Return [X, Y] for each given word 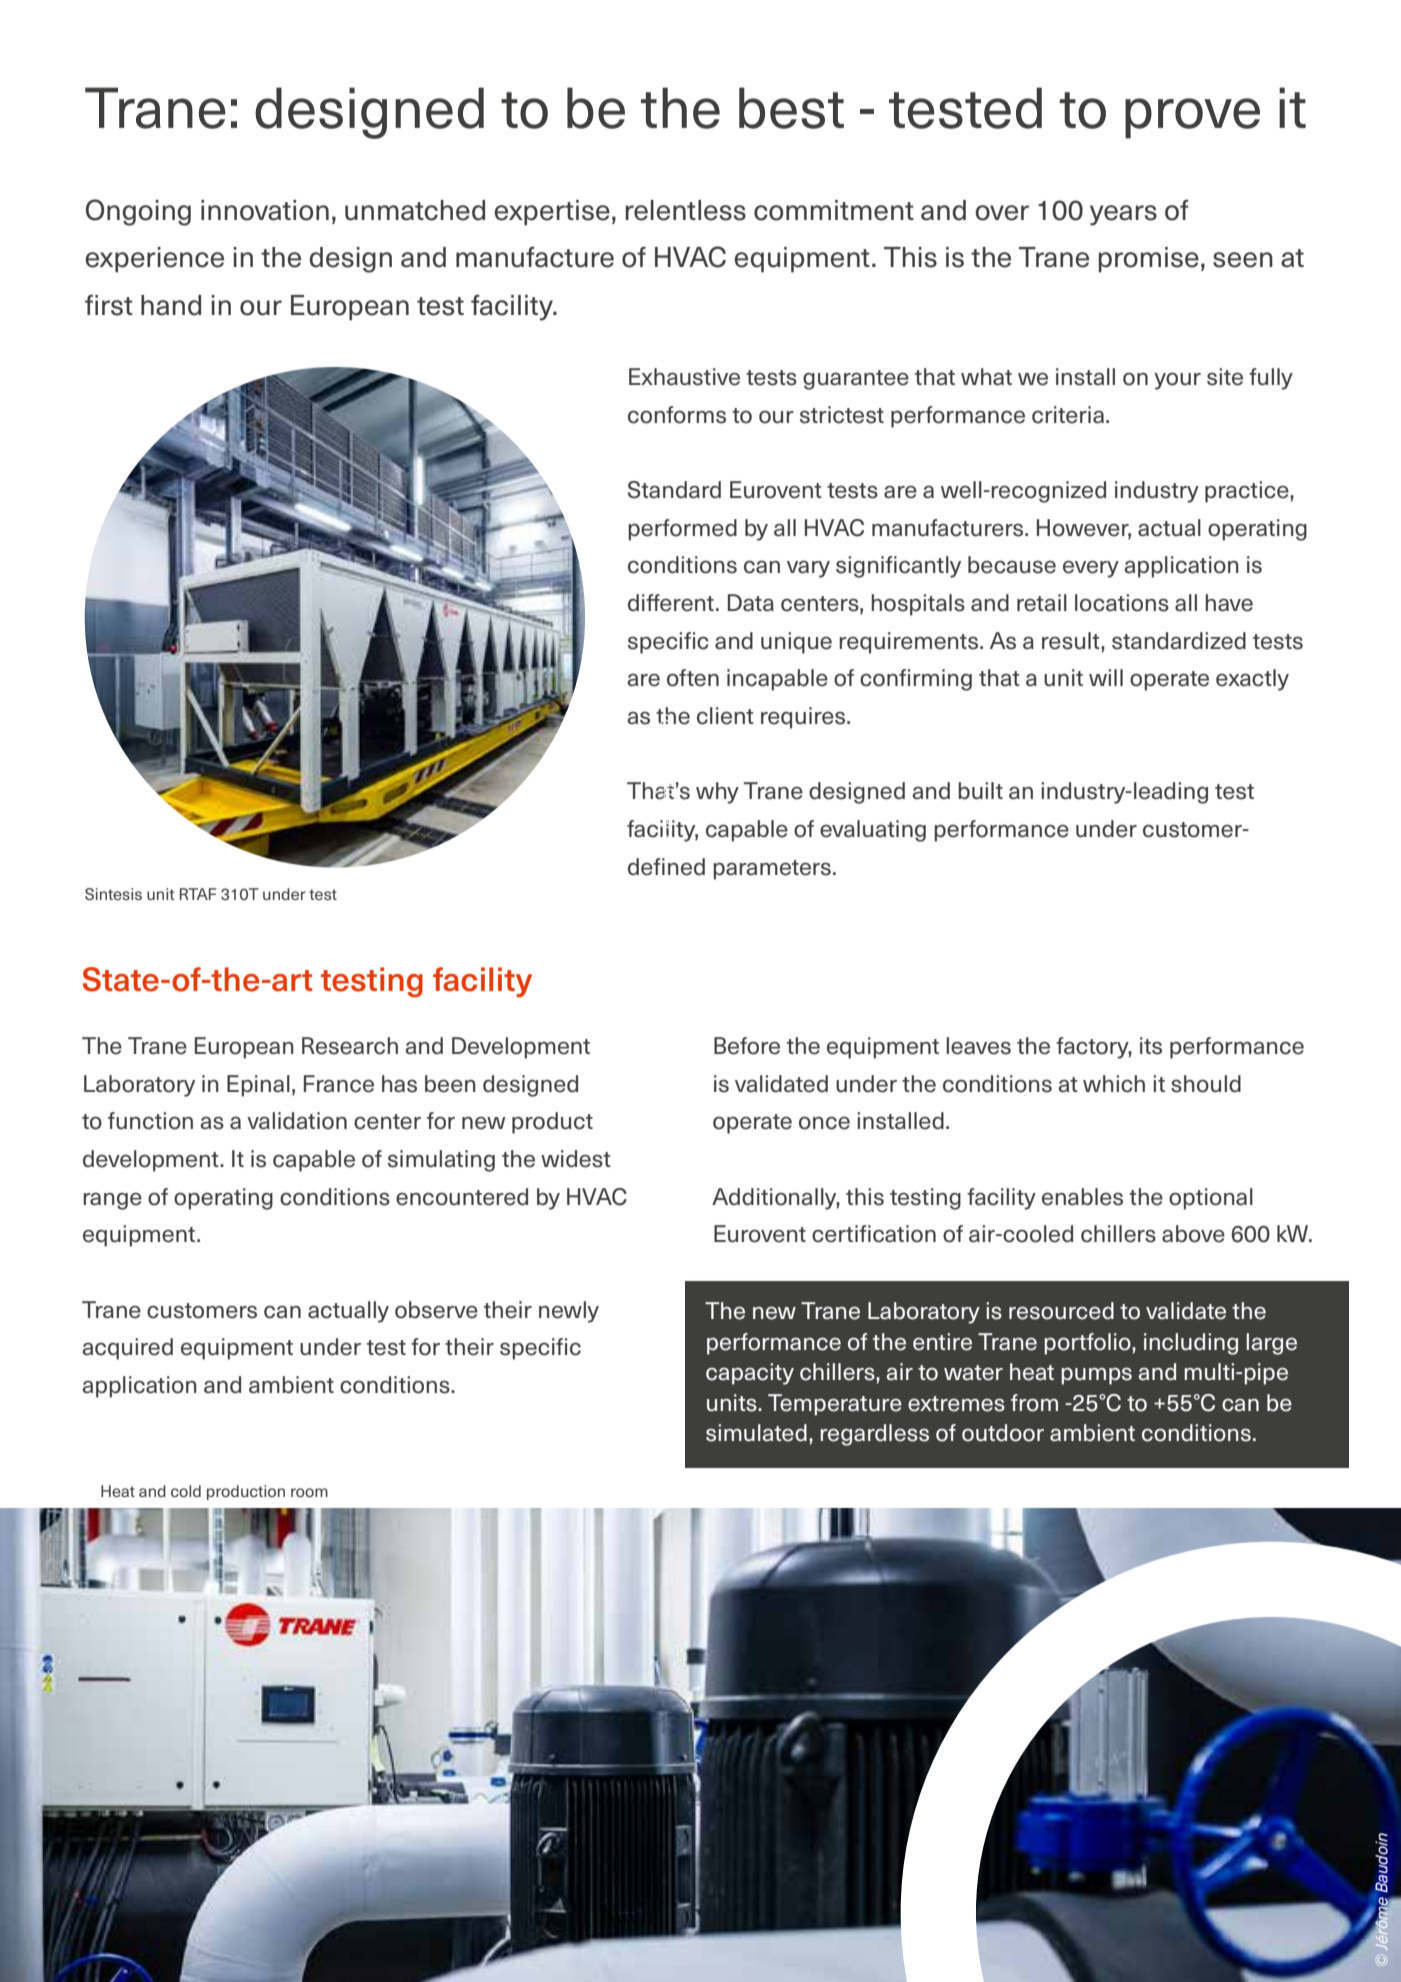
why [717, 793]
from [1034, 1403]
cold [186, 1491]
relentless [686, 210]
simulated [756, 1433]
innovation [265, 210]
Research [350, 1046]
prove [1192, 118]
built [980, 791]
